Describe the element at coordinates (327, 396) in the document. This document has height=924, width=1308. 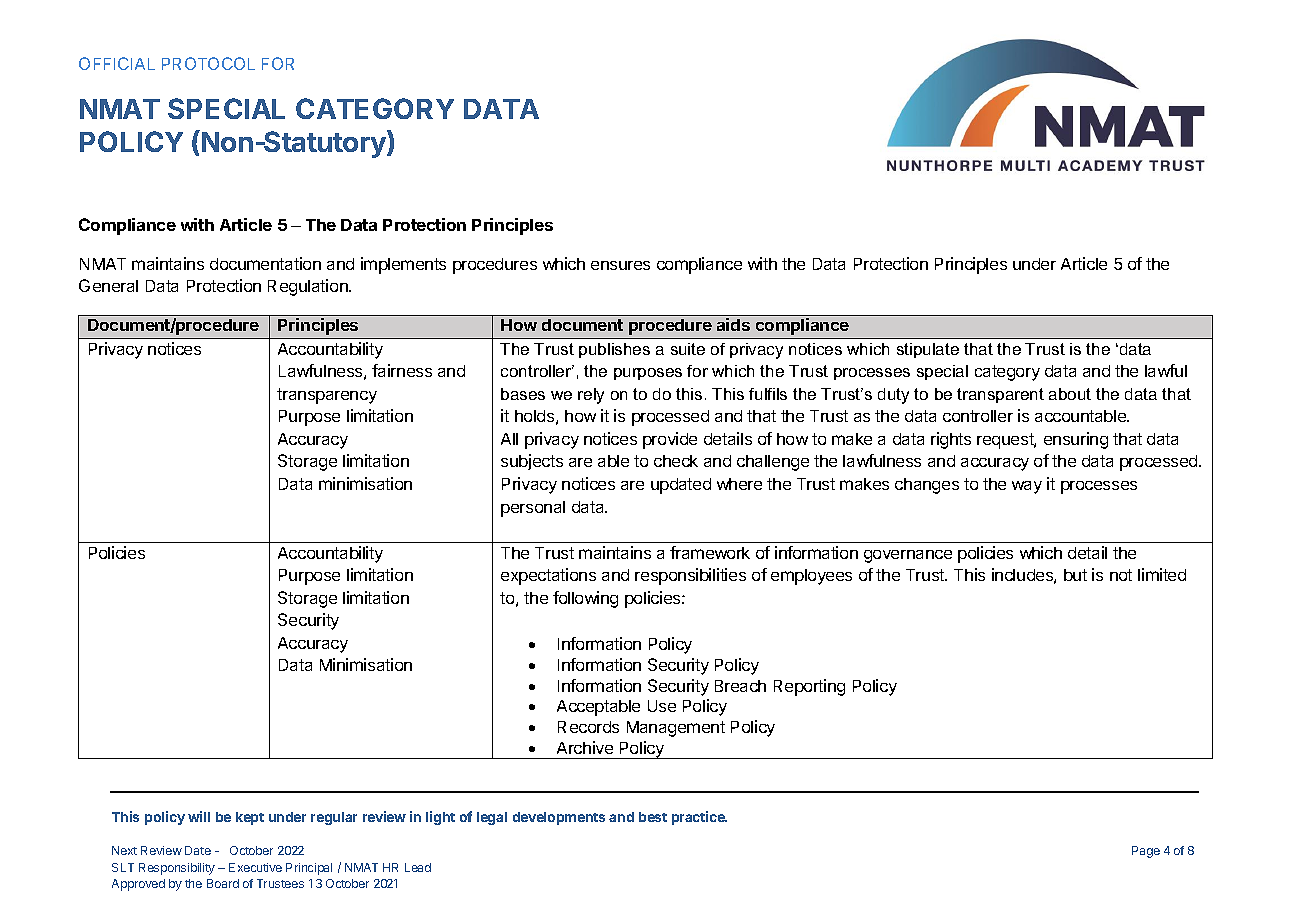
I see `transparency` at that location.
